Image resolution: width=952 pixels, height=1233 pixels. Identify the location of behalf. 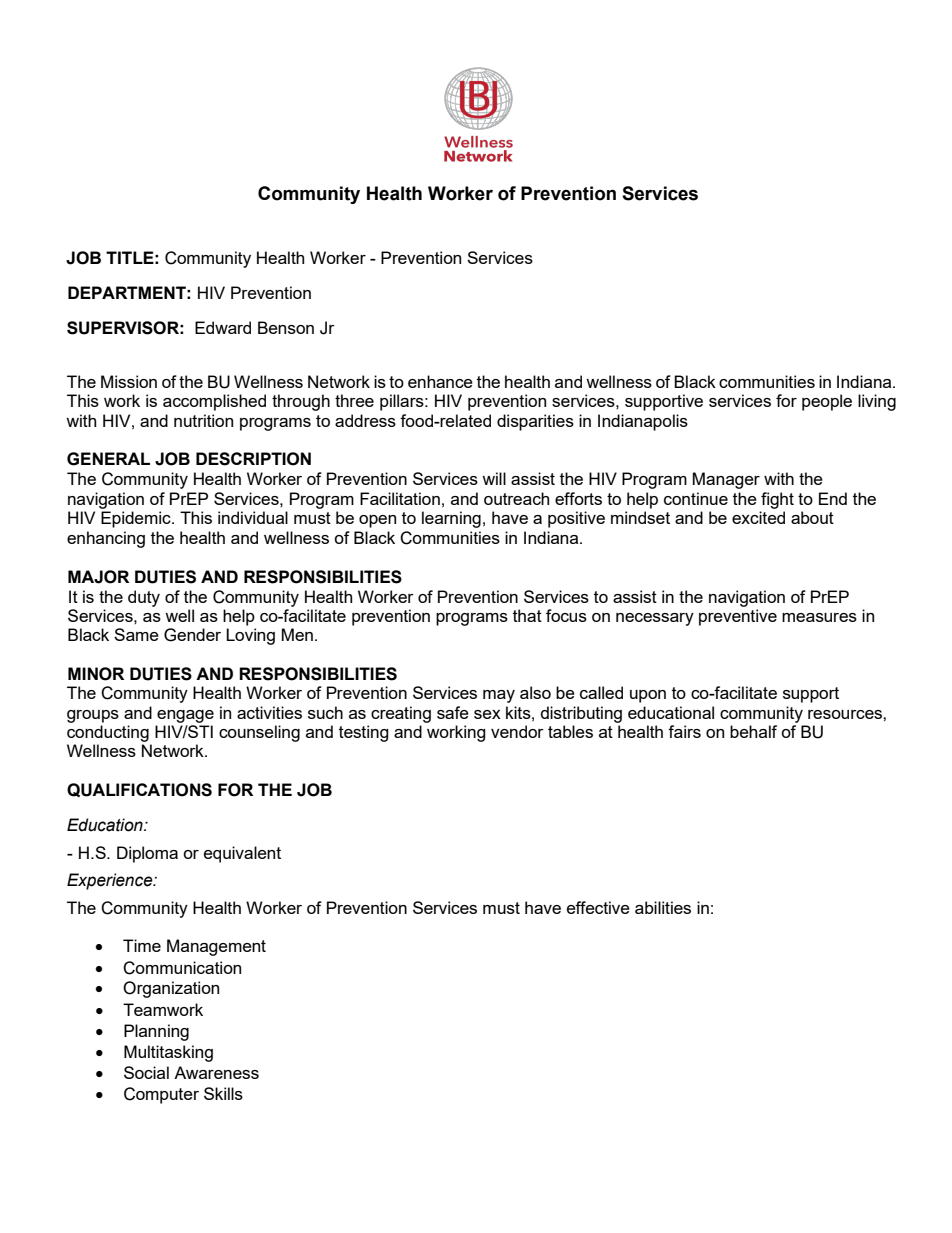
(753, 731).
